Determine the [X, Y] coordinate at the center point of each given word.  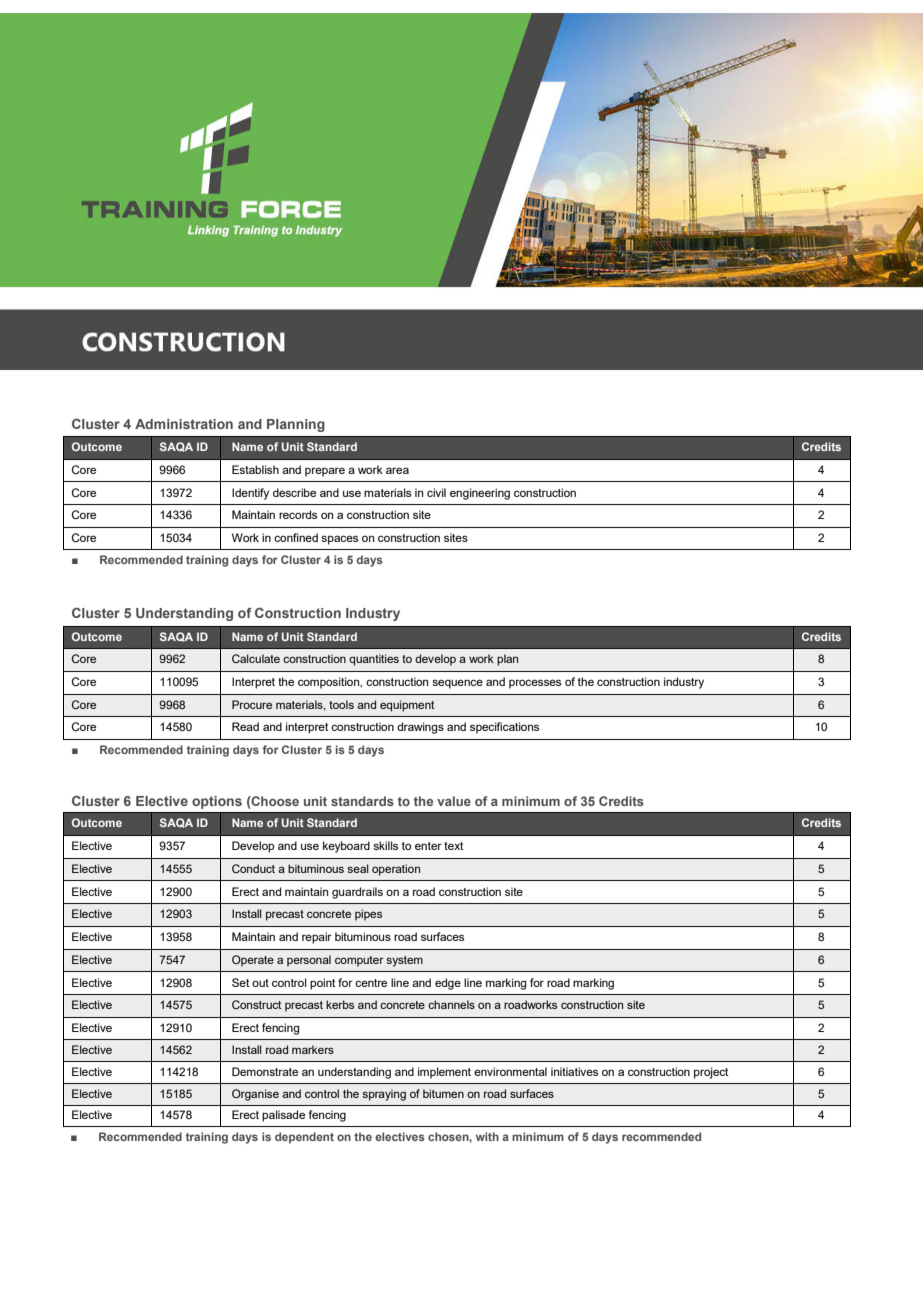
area [397, 470]
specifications [504, 728]
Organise [255, 1095]
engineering [480, 494]
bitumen [443, 1093]
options [217, 802]
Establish [255, 469]
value [454, 801]
